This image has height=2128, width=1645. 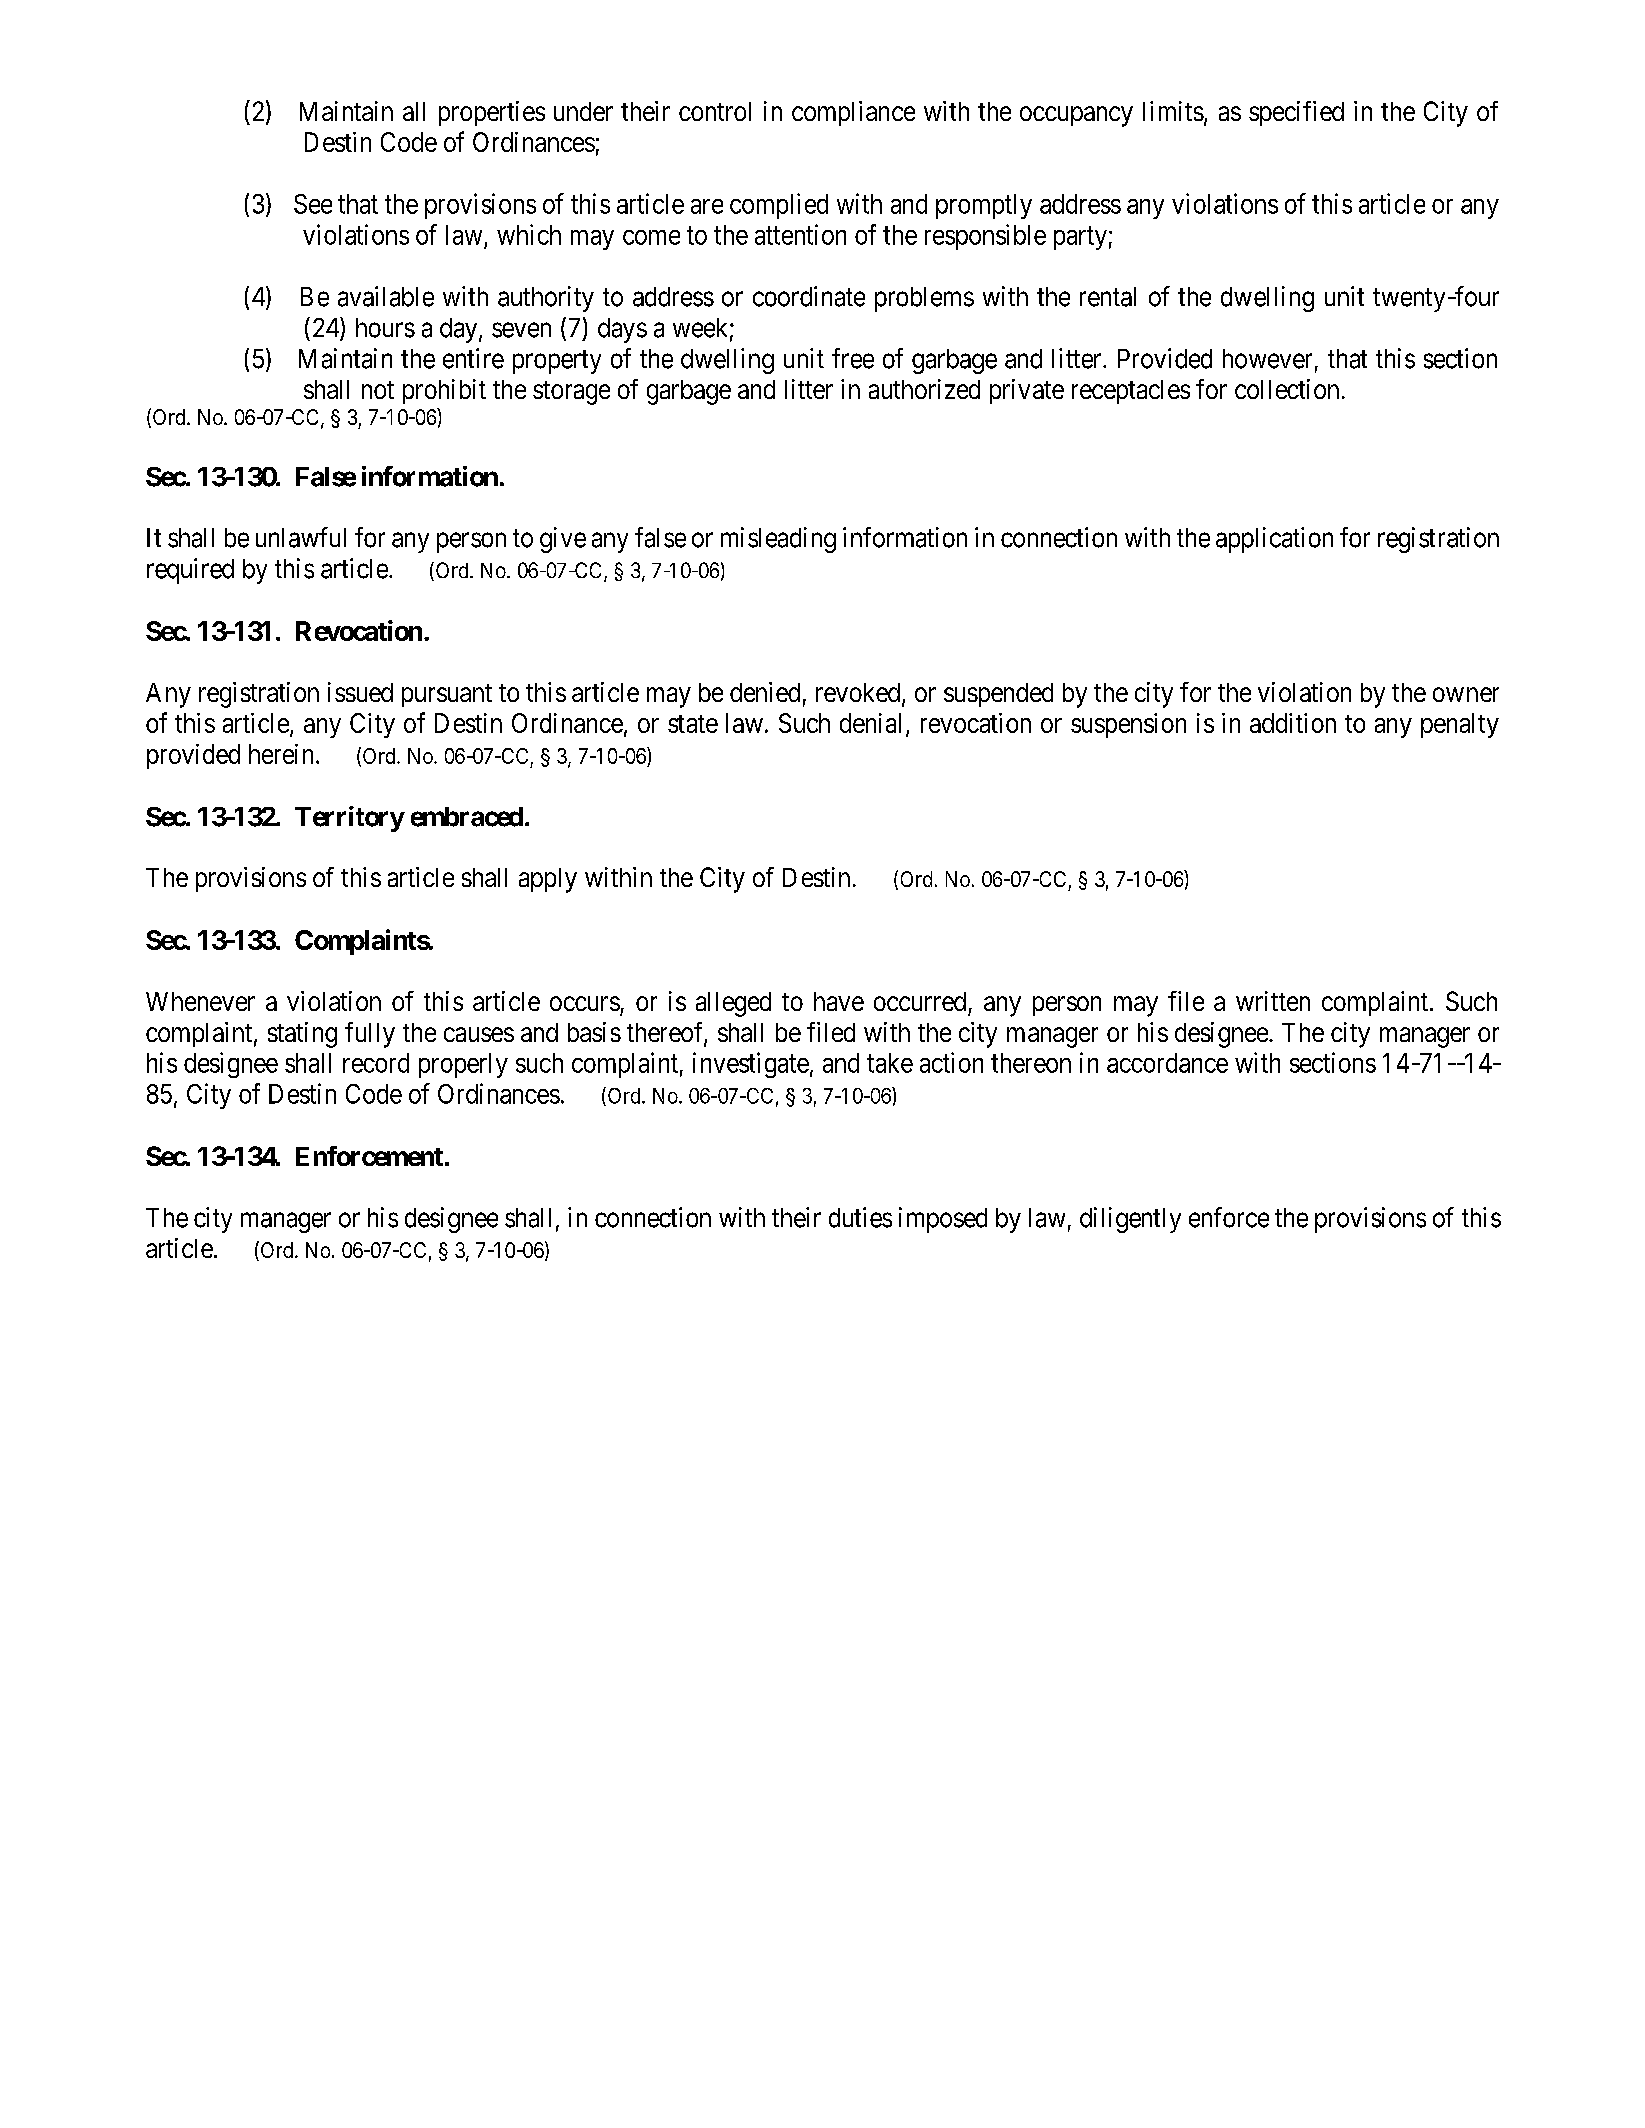 I want to click on See, so click(x=313, y=204).
